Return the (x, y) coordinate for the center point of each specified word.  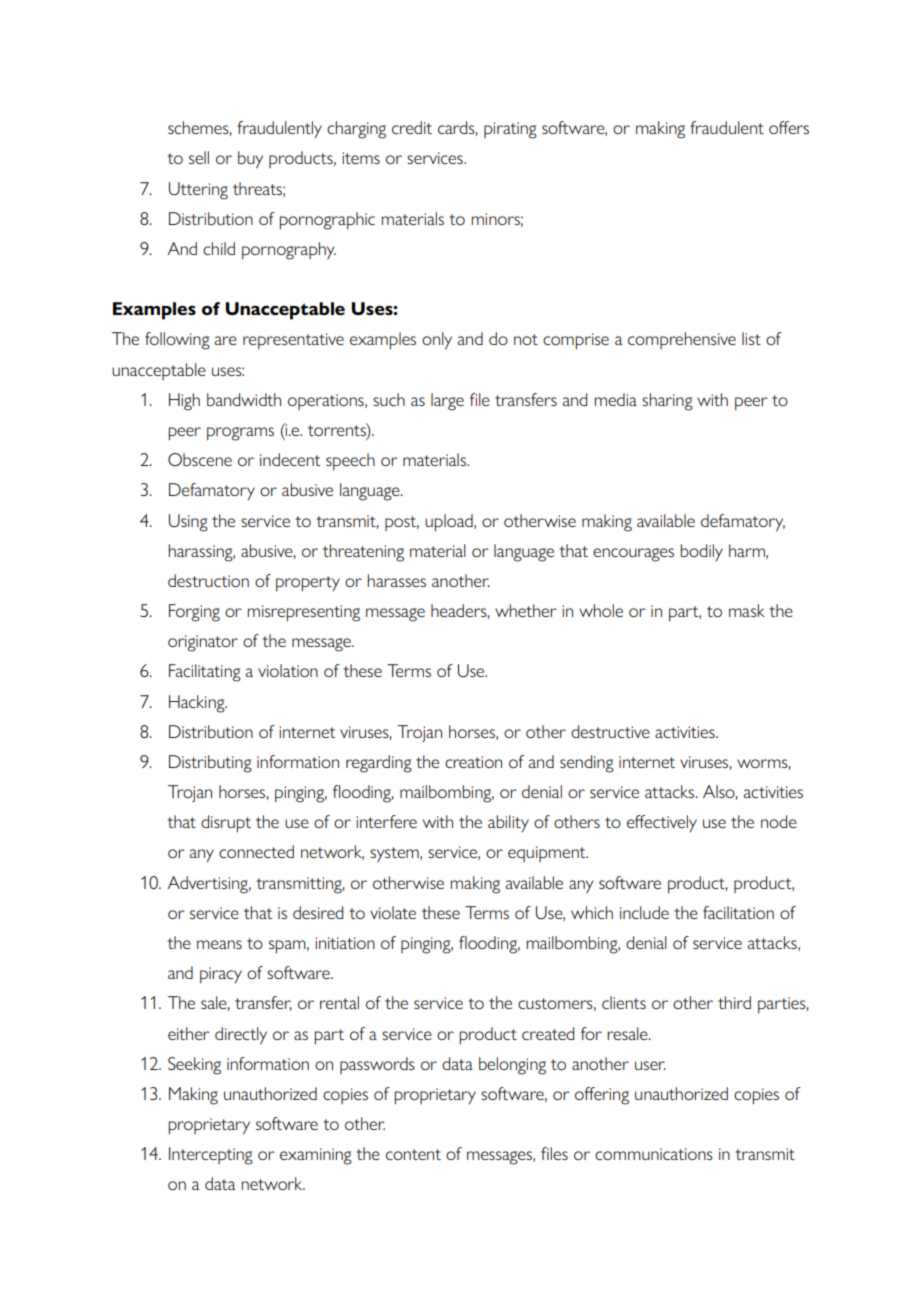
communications (654, 1154)
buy (250, 160)
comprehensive (682, 340)
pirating (510, 130)
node (779, 821)
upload (450, 523)
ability (508, 824)
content (413, 1154)
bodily (701, 553)
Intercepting (211, 1156)
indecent (290, 459)
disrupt (226, 824)
